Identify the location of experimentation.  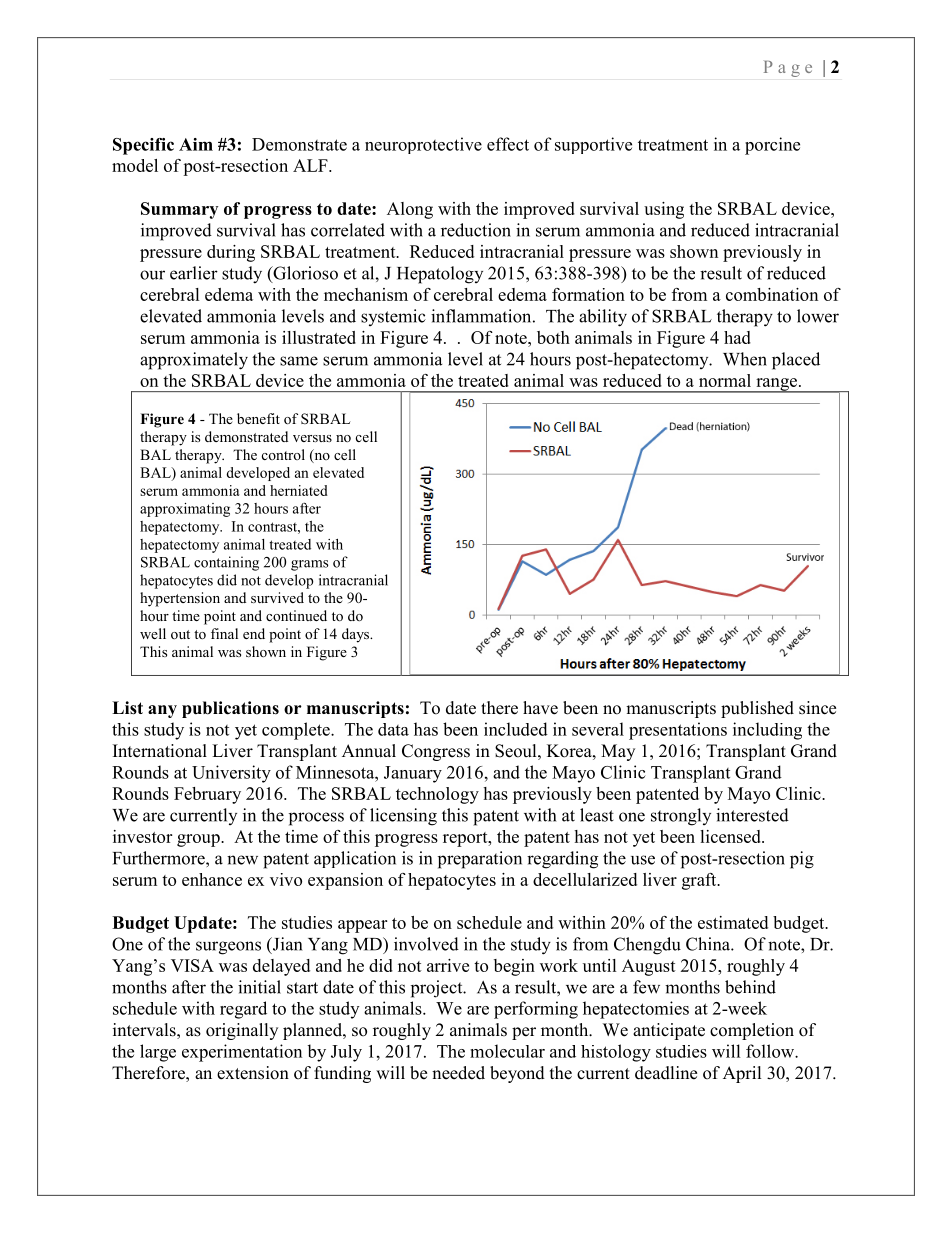
(242, 1053).
